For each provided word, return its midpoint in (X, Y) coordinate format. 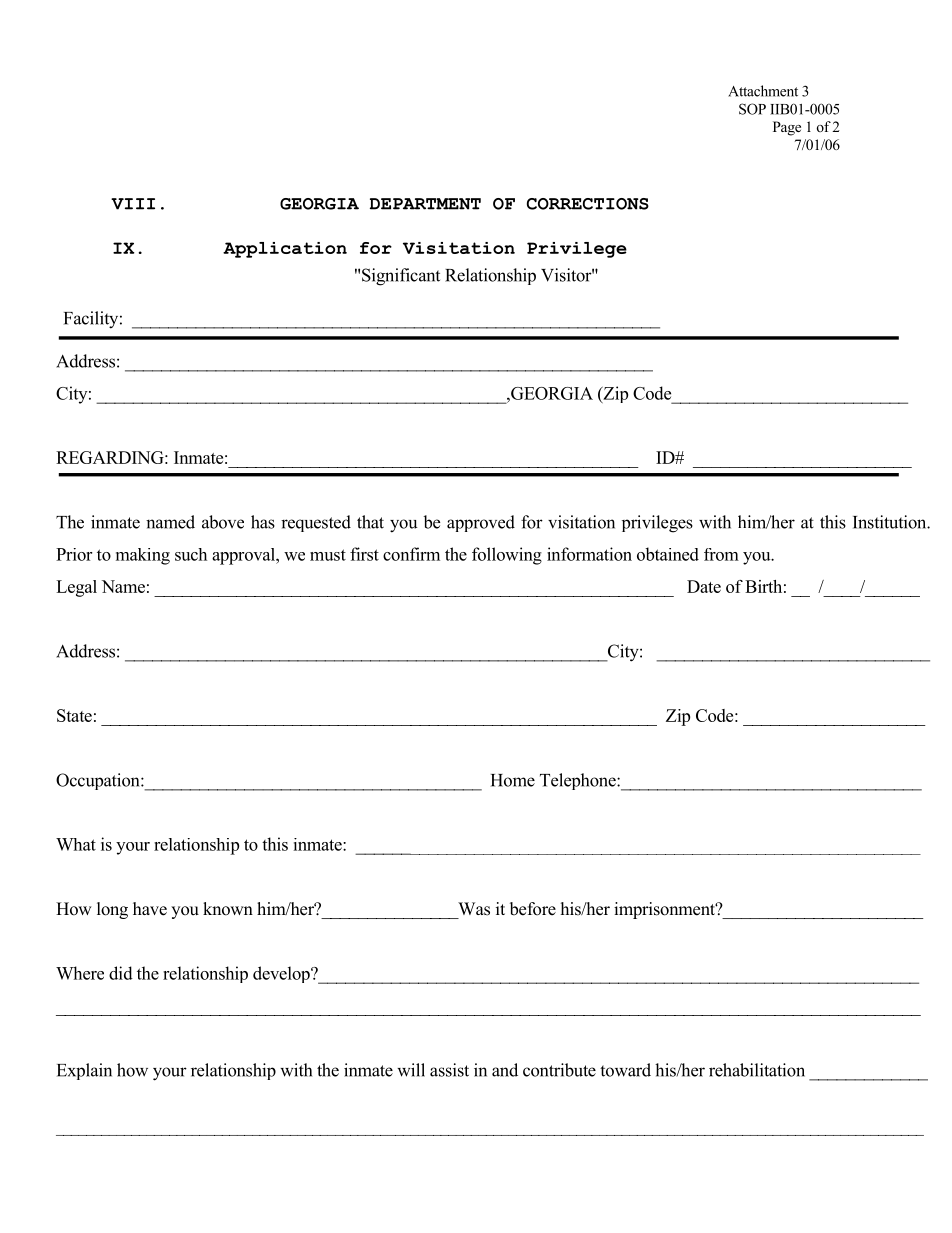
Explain (84, 1071)
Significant (401, 277)
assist (449, 1070)
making (143, 556)
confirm (411, 554)
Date (704, 586)
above (223, 522)
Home (513, 780)
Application (285, 250)
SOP (752, 109)
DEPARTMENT (425, 204)
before (533, 909)
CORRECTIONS (588, 204)
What (76, 844)
